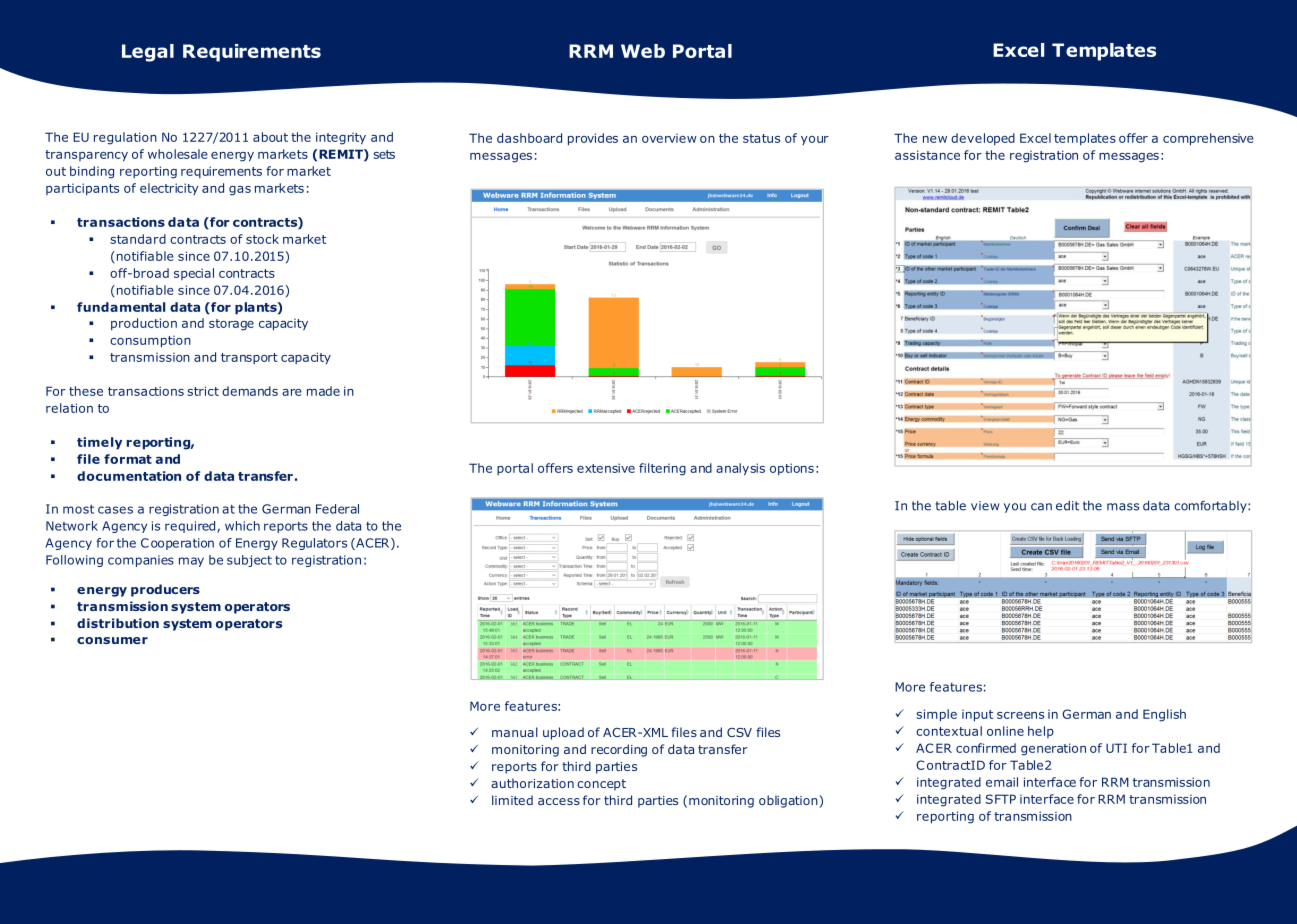 This screenshot has width=1297, height=924. What do you see at coordinates (601, 785) in the screenshot?
I see `concept` at bounding box center [601, 785].
